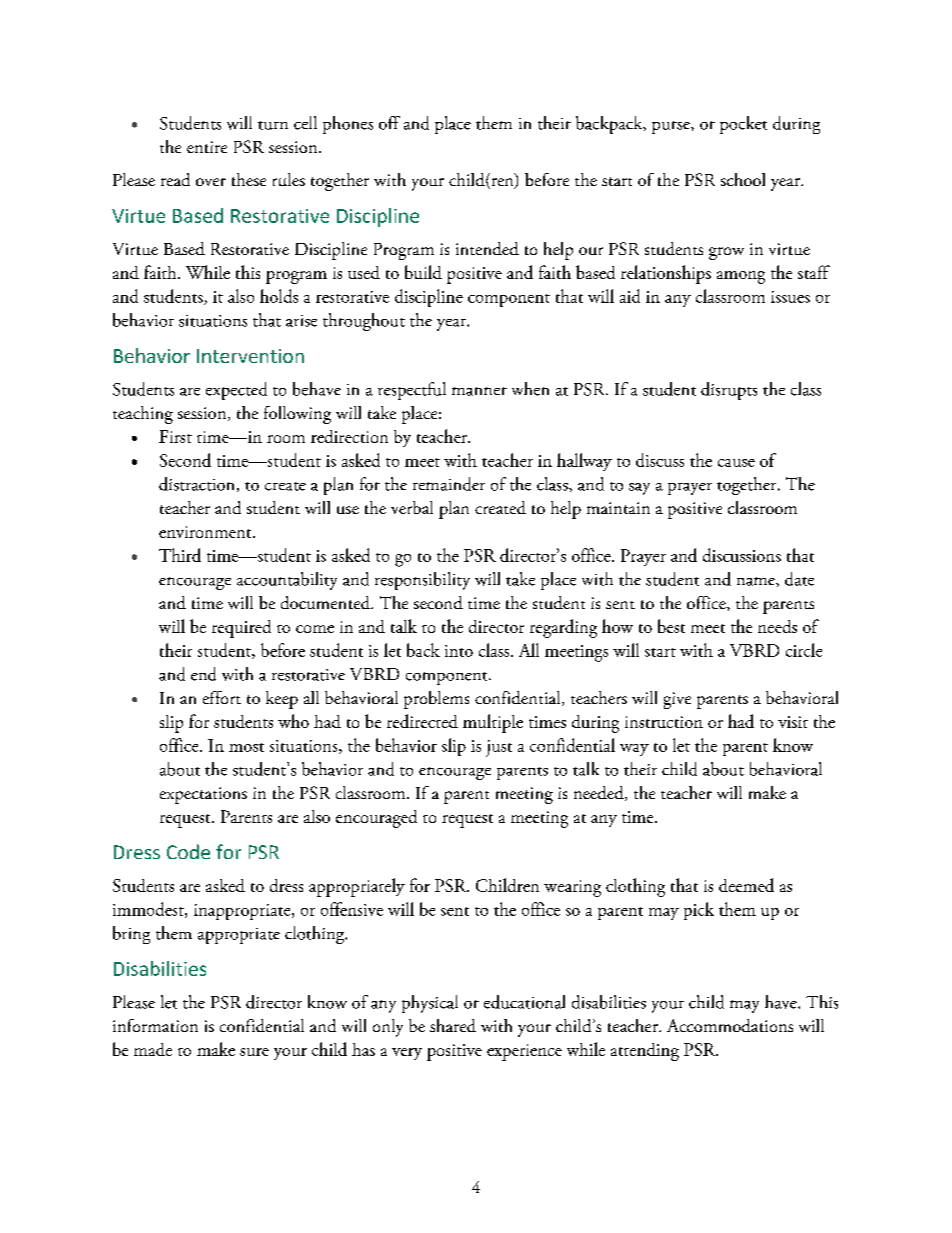  Describe the element at coordinates (449, 484) in the screenshot. I see `remainder` at that location.
